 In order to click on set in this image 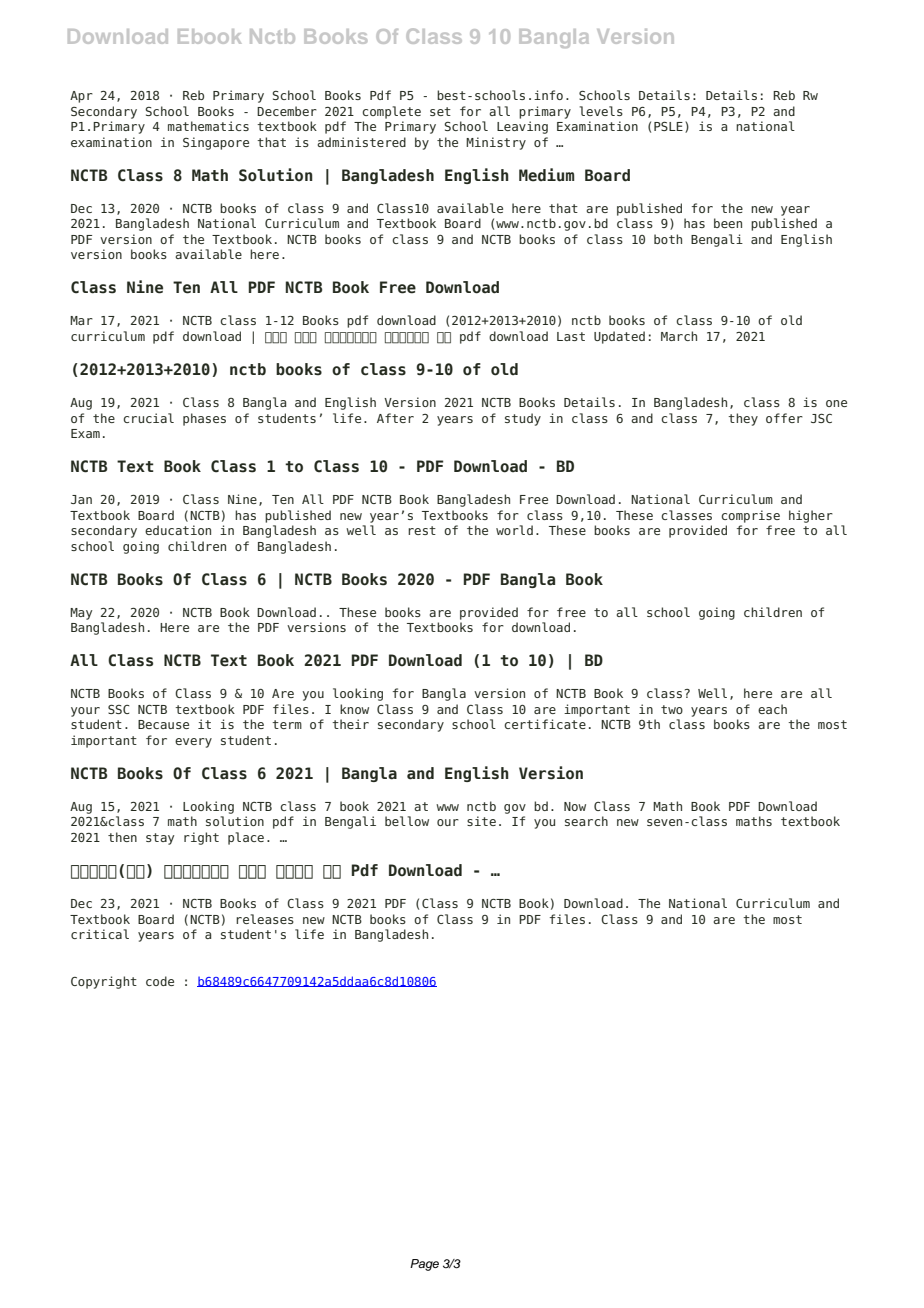, I will do `click(440, 111)`.
